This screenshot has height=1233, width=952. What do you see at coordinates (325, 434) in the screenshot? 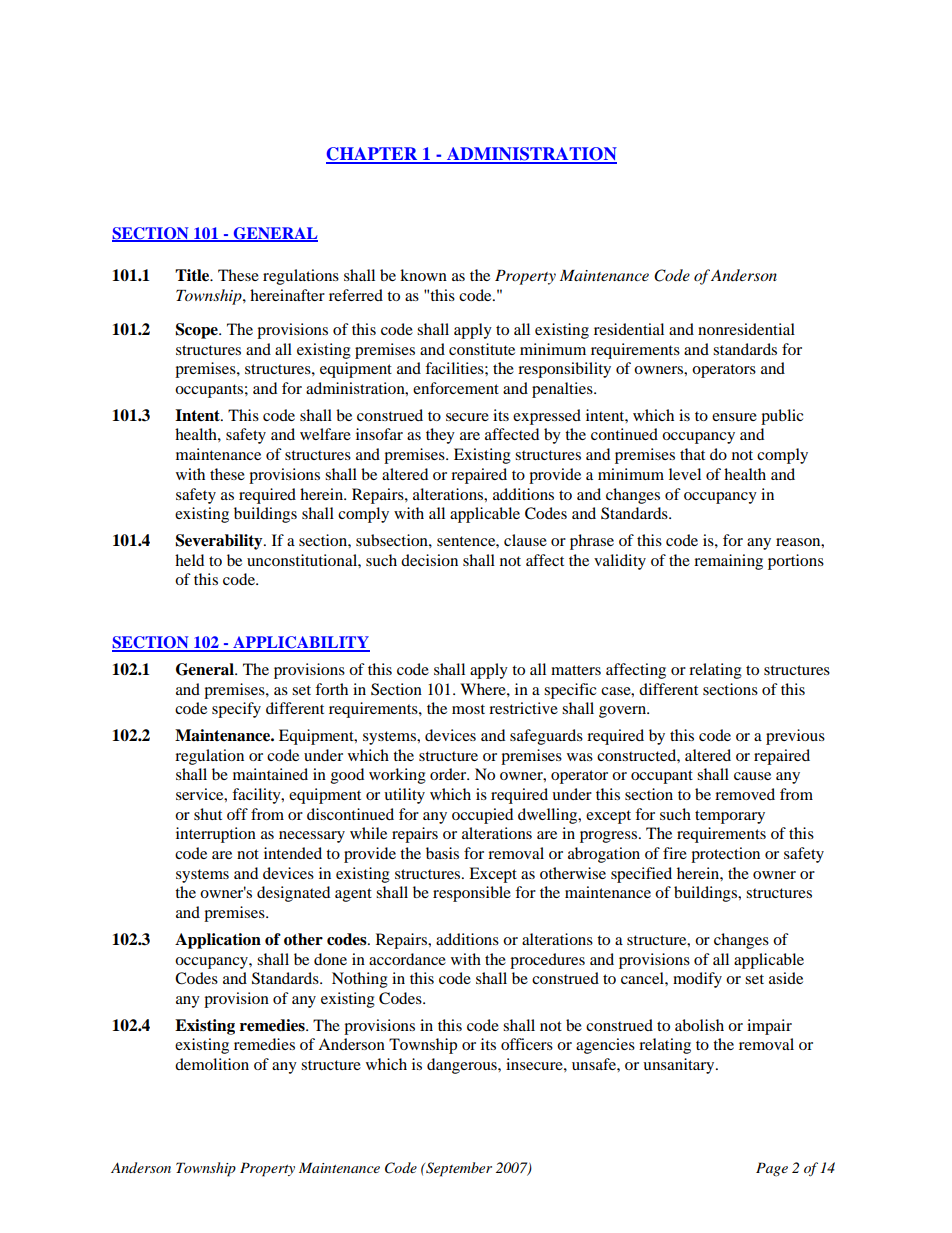
I see `welfare` at bounding box center [325, 434].
